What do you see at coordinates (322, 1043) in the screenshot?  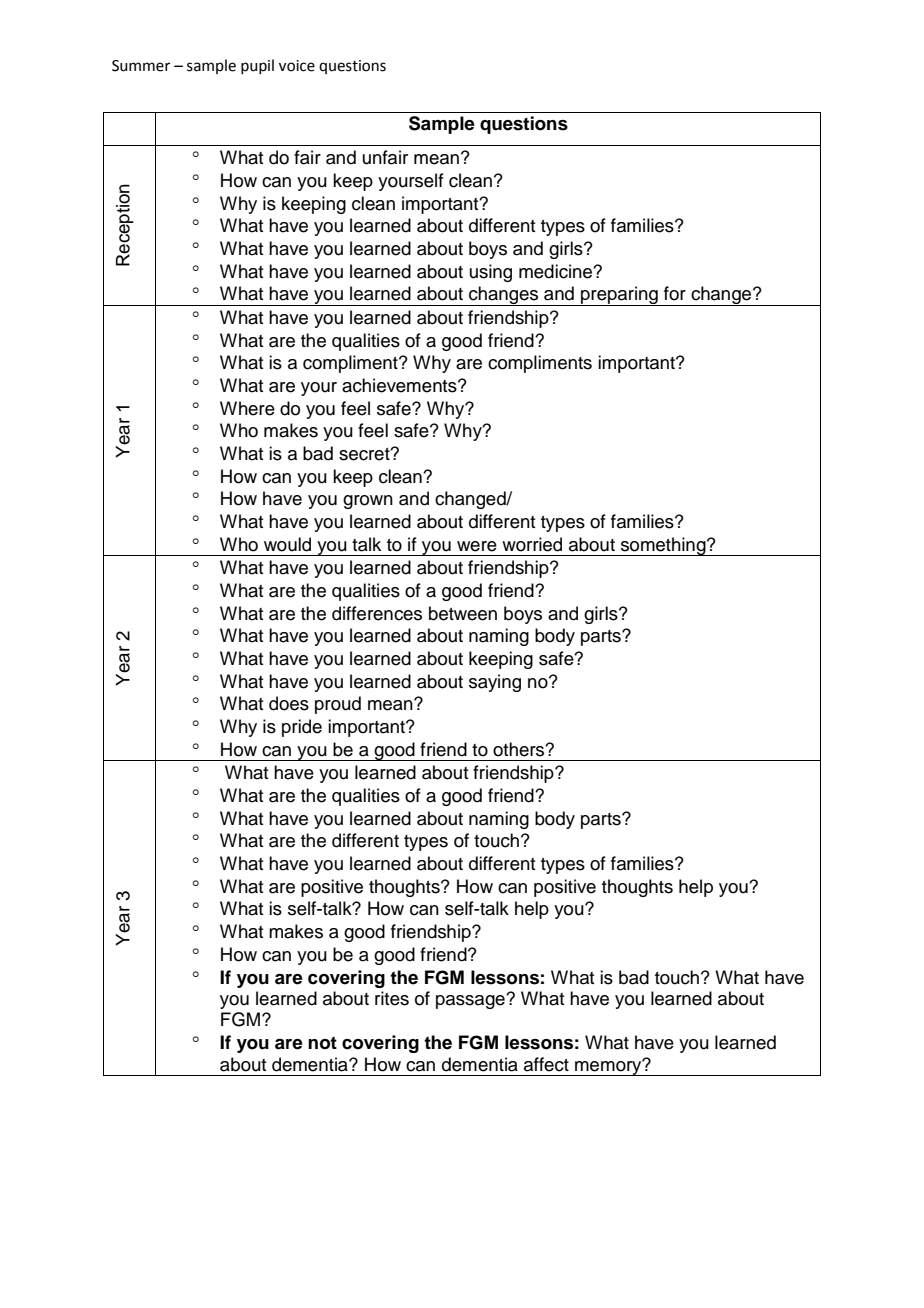 I see `not` at bounding box center [322, 1043].
